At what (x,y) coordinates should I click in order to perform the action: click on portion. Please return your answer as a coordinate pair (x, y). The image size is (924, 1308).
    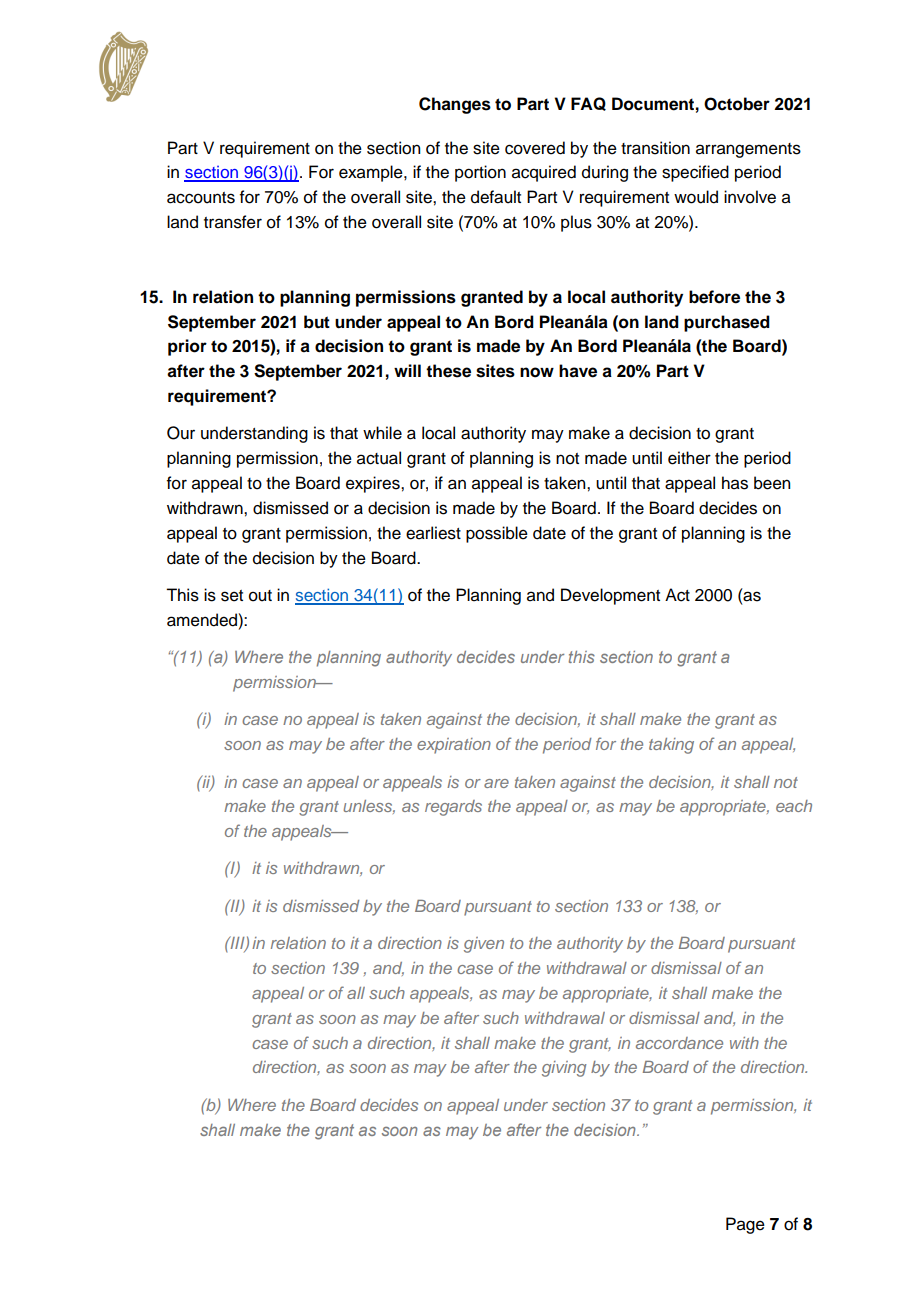
    Looking at the image, I should click on (480, 173).
